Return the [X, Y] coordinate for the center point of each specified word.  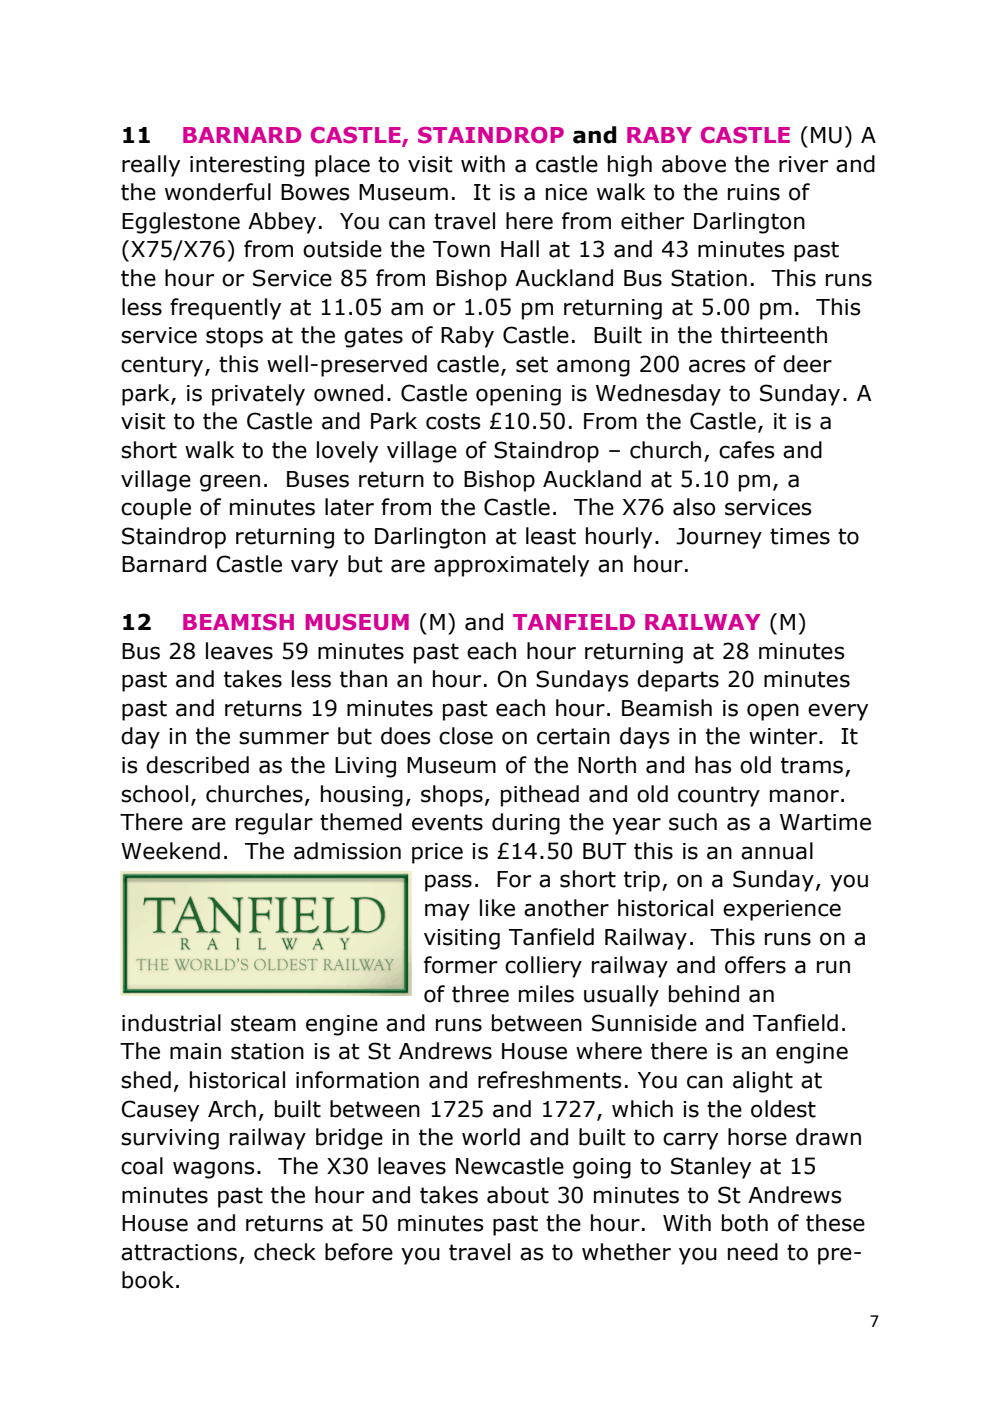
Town [461, 249]
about [518, 1195]
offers [755, 965]
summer [284, 738]
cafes [747, 450]
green [230, 483]
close [466, 736]
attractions [180, 1253]
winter [784, 736]
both [745, 1223]
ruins [754, 192]
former [460, 965]
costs [453, 421]
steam [263, 1023]
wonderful [218, 192]
